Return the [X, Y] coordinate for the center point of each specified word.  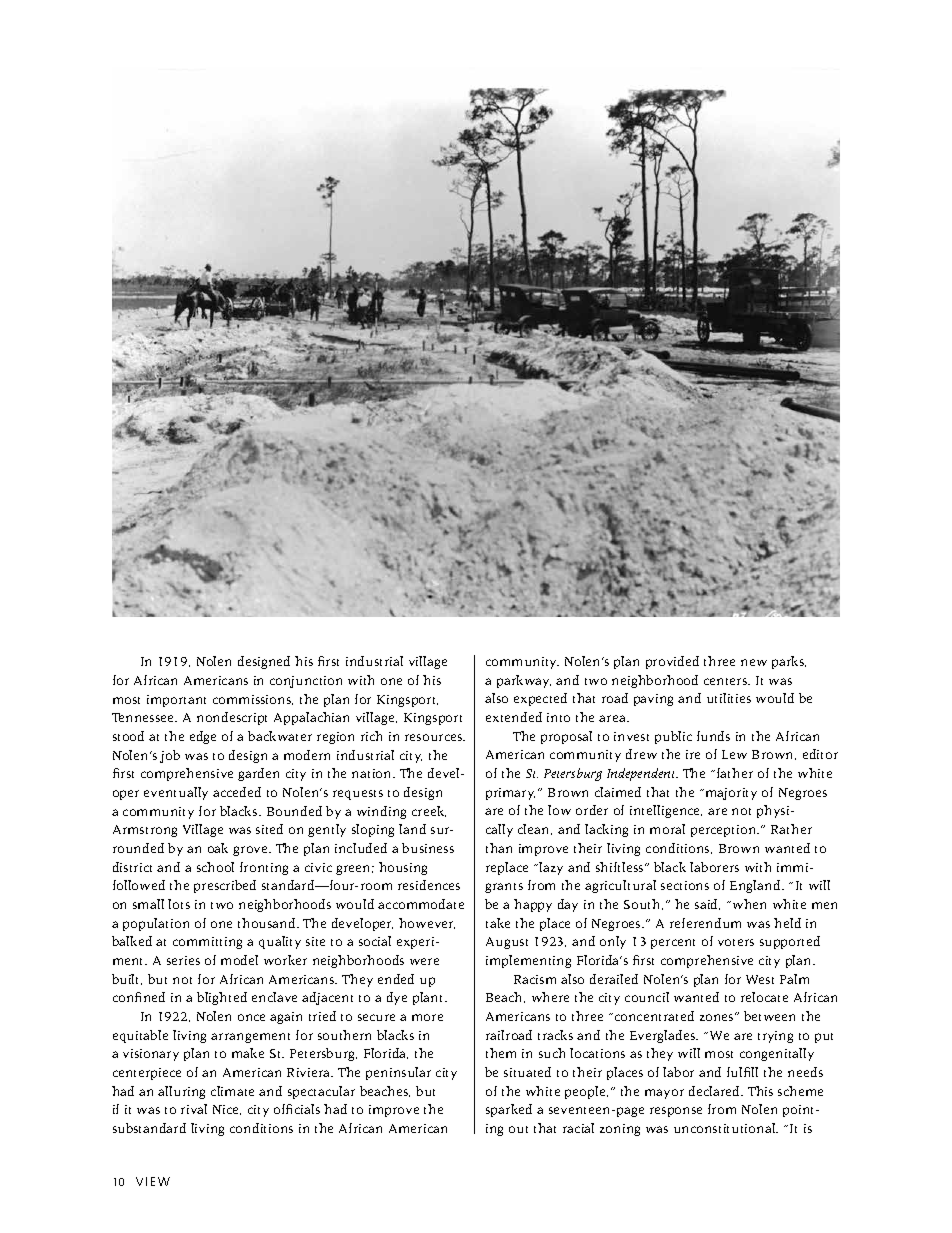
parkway [524, 681]
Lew [734, 754]
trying [775, 1037]
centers [727, 681]
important [176, 701]
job [170, 756]
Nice [227, 1110]
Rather [791, 829]
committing [207, 943]
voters [736, 942]
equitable [140, 1036]
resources [435, 737]
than [499, 848]
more [427, 1017]
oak [218, 848]
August [507, 943]
